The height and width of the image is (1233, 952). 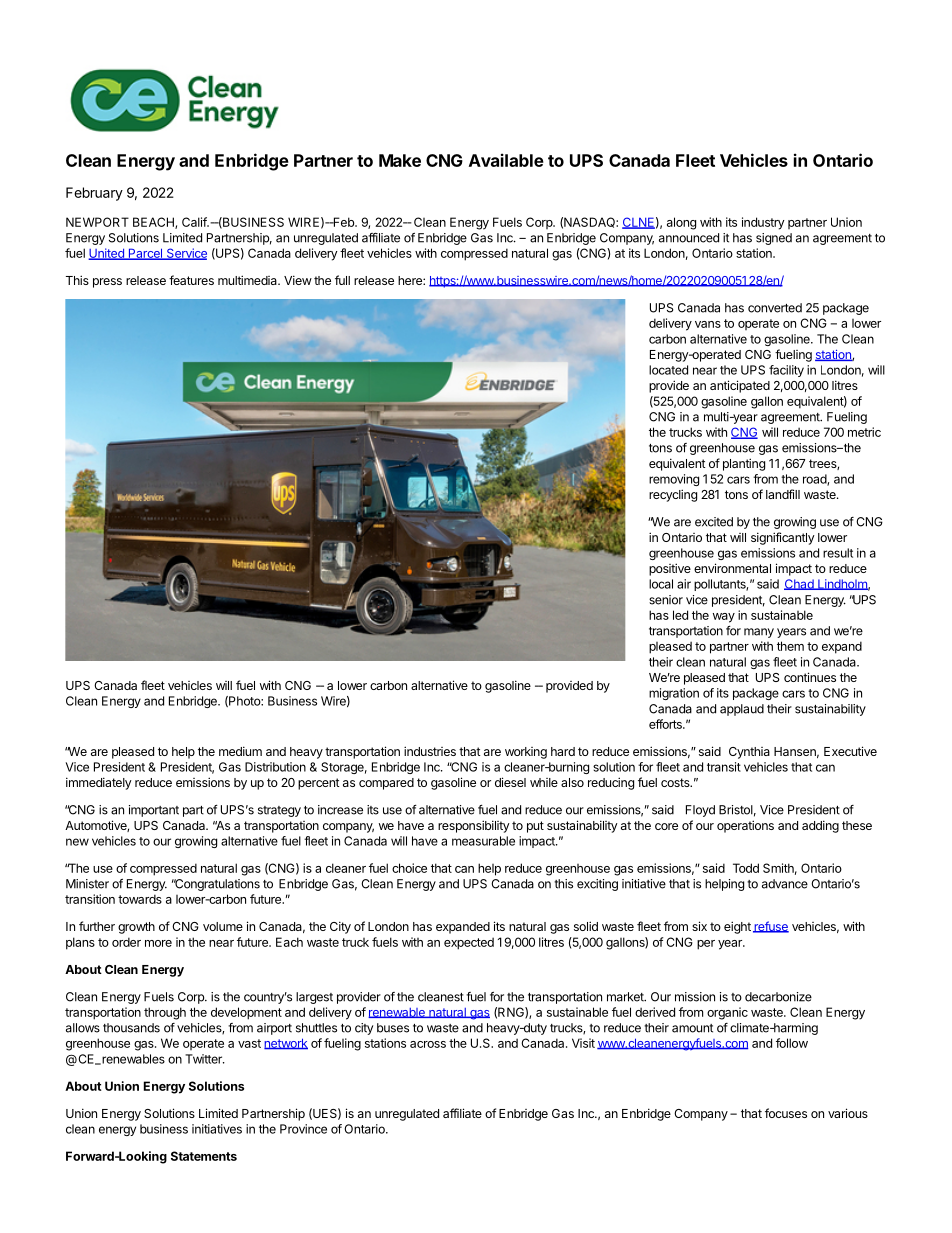 I want to click on recycling, so click(x=673, y=495).
